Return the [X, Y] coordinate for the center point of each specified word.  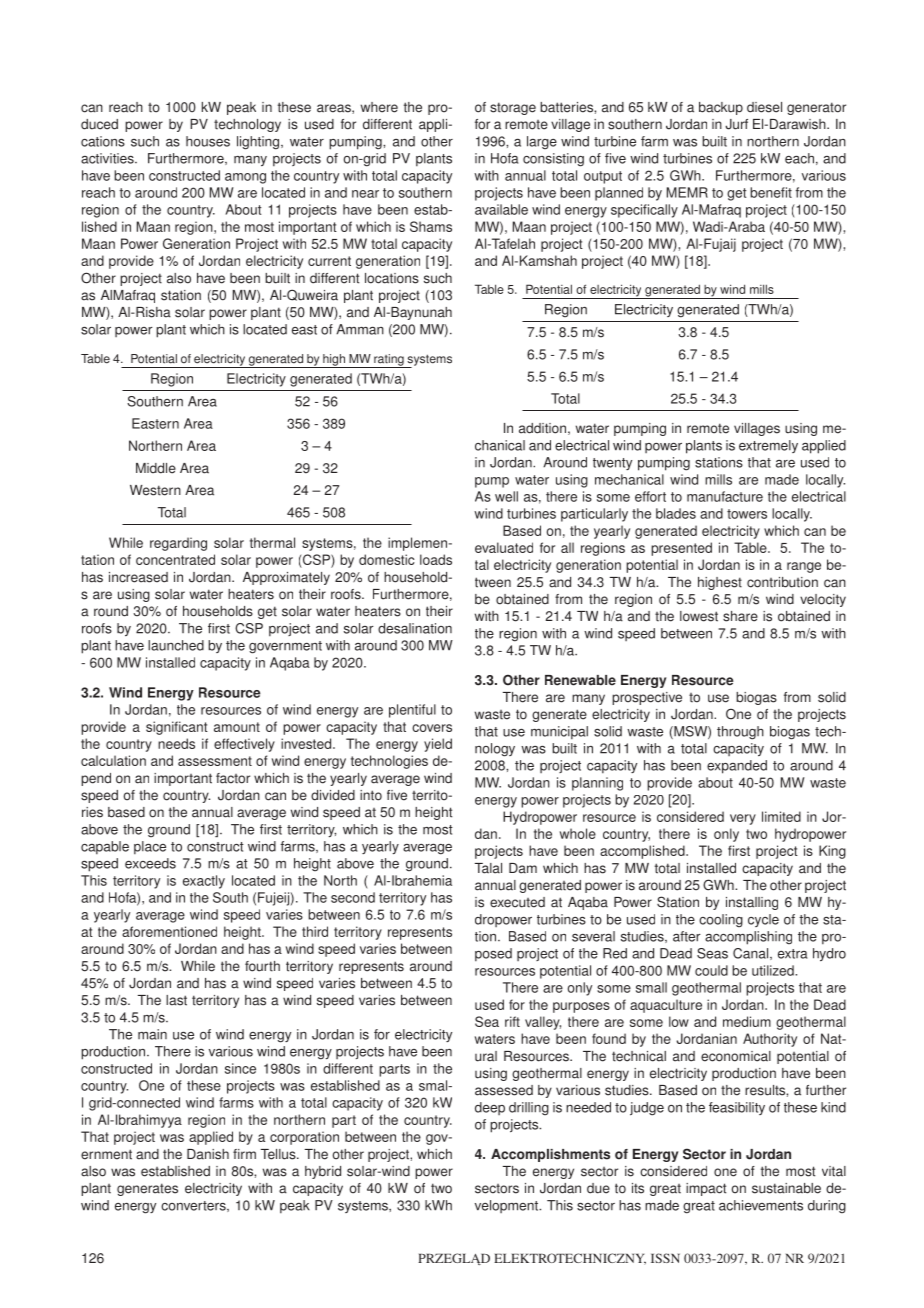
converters [194, 1206]
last [176, 1000]
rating [389, 361]
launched [176, 645]
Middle [156, 468]
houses [208, 141]
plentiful [412, 711]
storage [513, 108]
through [740, 733]
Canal [752, 954]
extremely [768, 446]
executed [517, 902]
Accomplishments [550, 1155]
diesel [764, 107]
